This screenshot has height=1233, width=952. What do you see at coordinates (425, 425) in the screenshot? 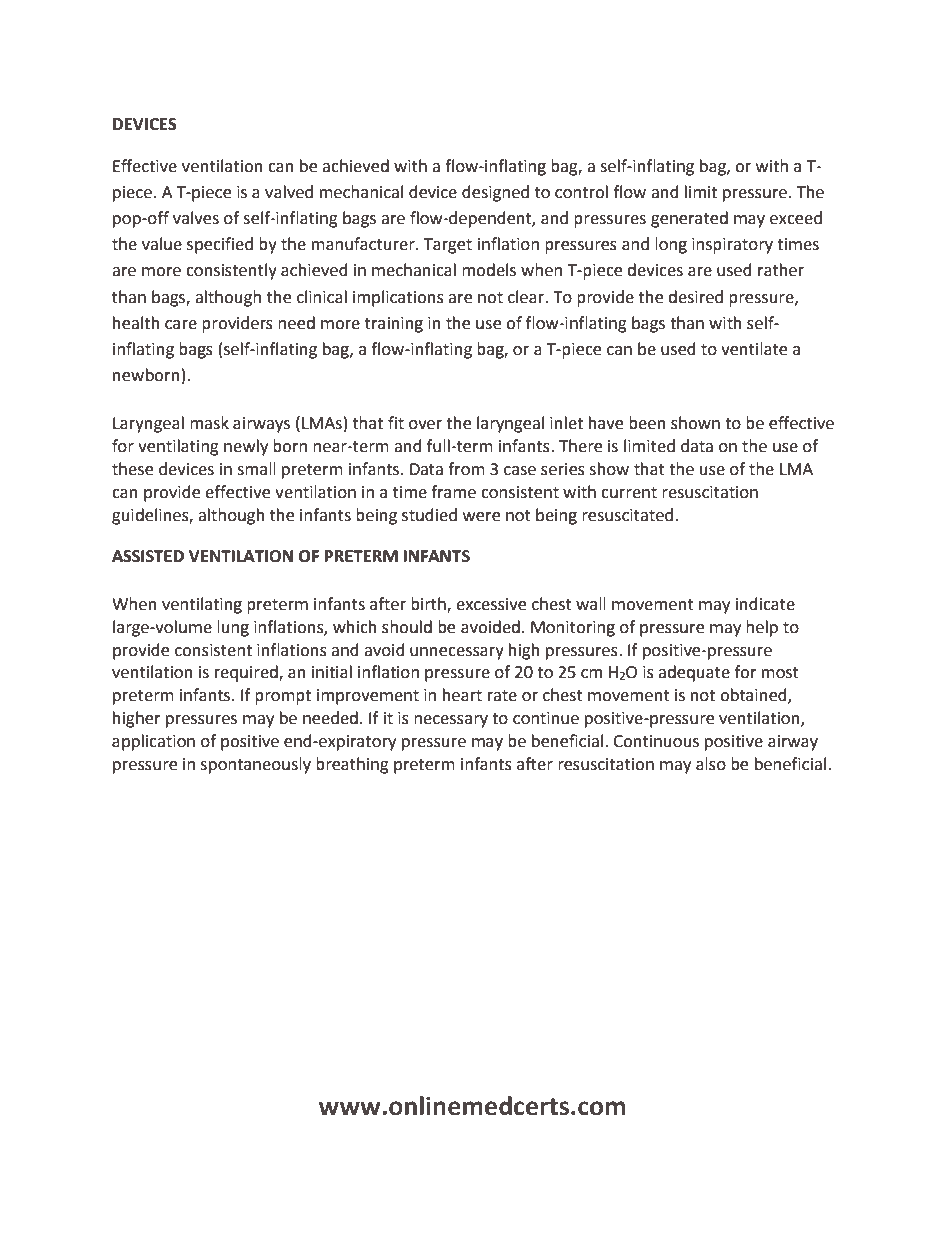
I see `over` at bounding box center [425, 425].
